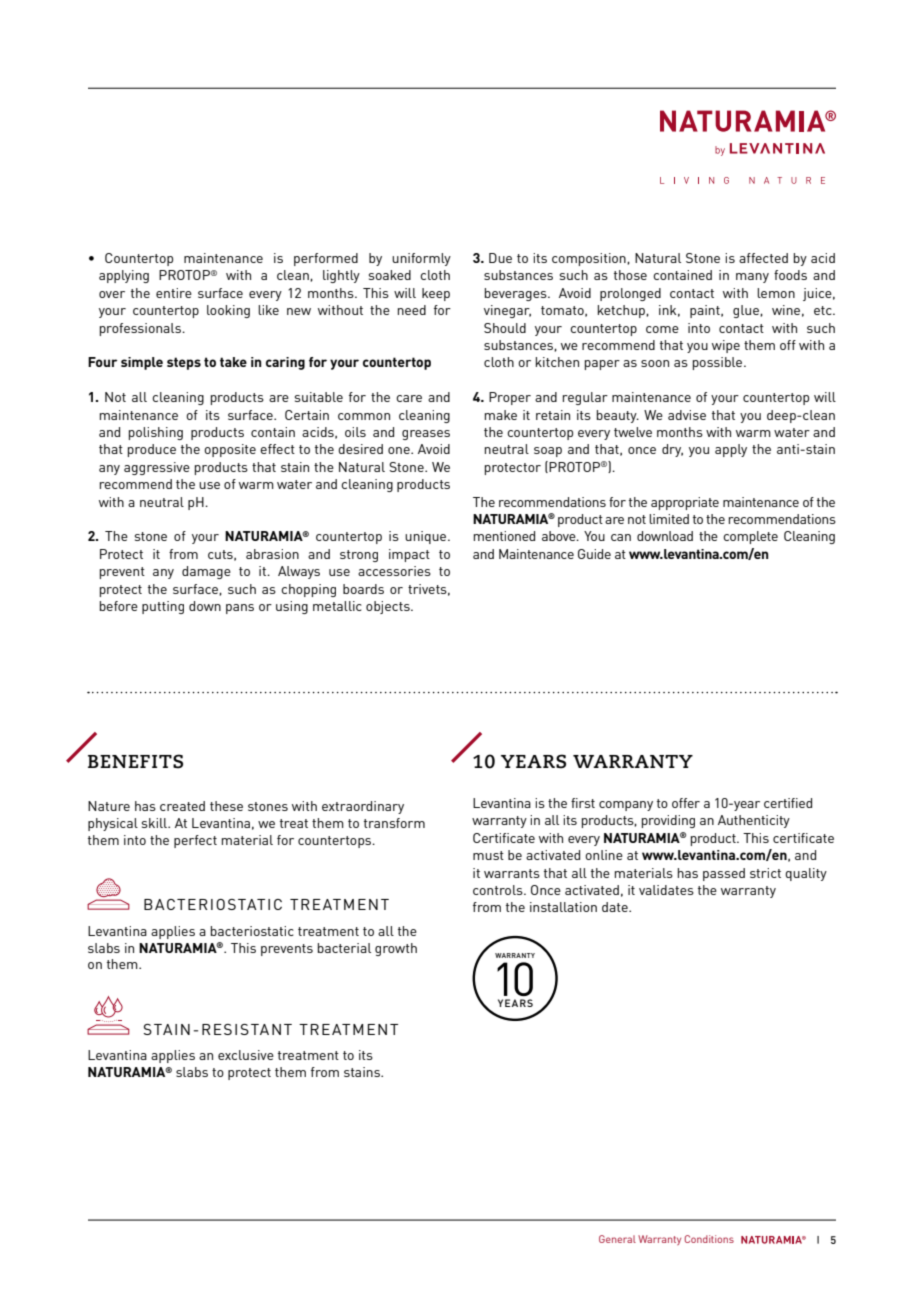 The width and height of the page is (924, 1308). What do you see at coordinates (135, 761) in the page?
I see `BENEFITS` at bounding box center [135, 761].
